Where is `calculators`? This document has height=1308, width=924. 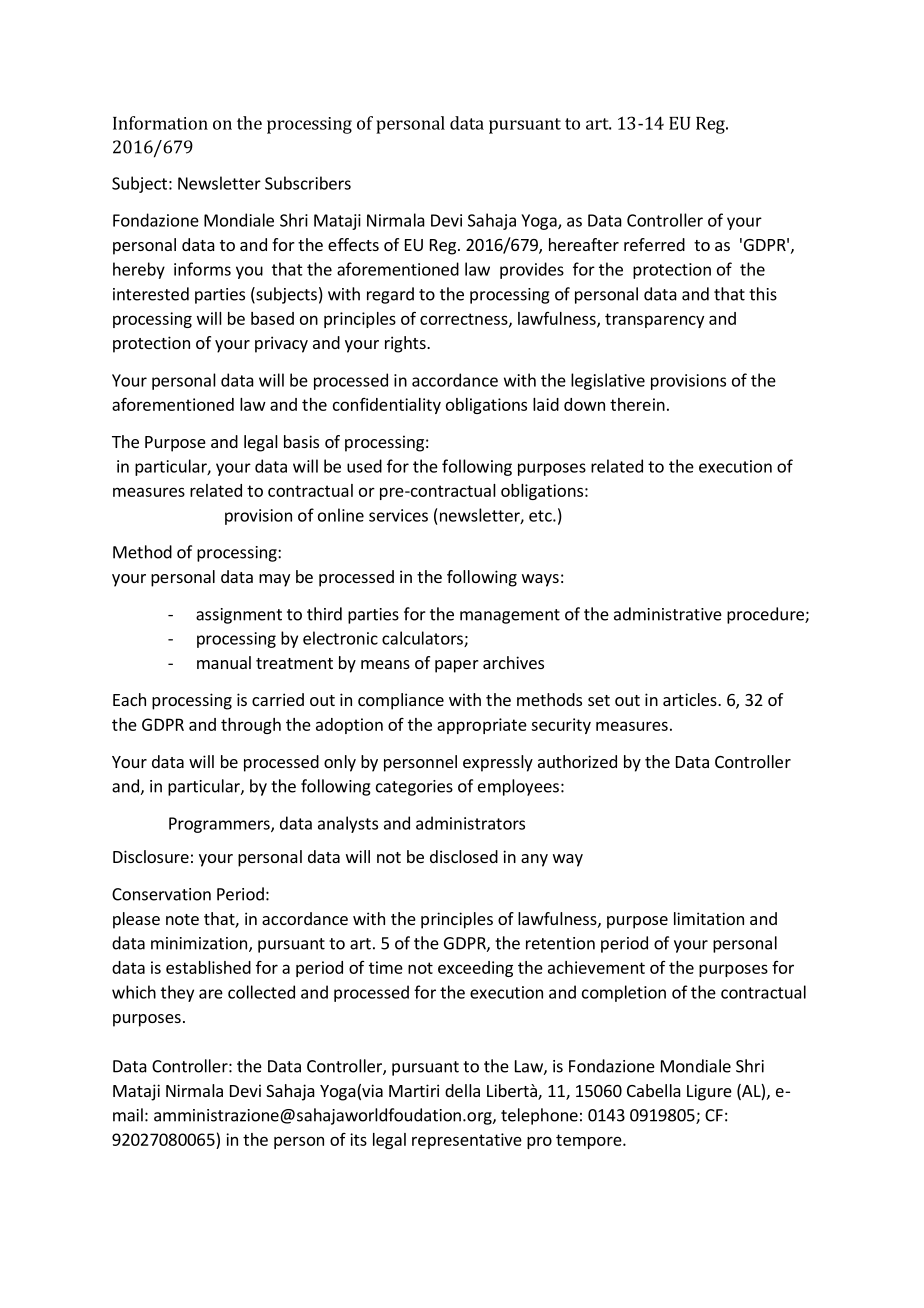
calculators is located at coordinates (423, 639).
